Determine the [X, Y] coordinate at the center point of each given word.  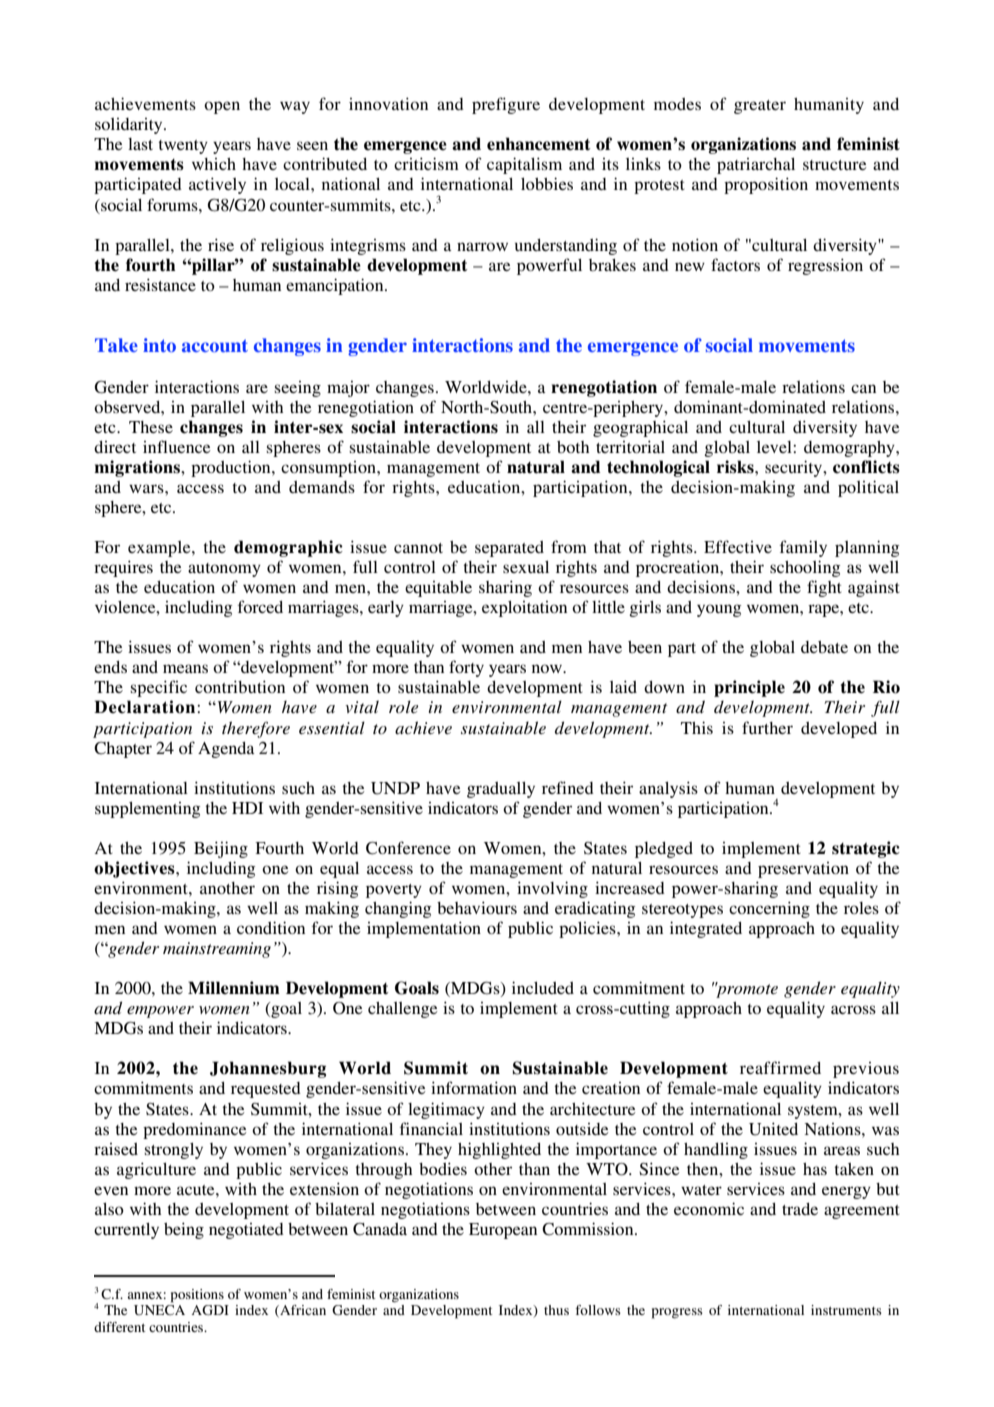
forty [466, 668]
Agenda [226, 750]
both [573, 447]
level [775, 447]
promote [746, 990]
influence [177, 446]
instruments [846, 1310]
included [543, 987]
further [767, 727]
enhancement [539, 144]
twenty [183, 147]
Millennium [234, 988]
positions [197, 1296]
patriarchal [756, 166]
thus [556, 1310]
